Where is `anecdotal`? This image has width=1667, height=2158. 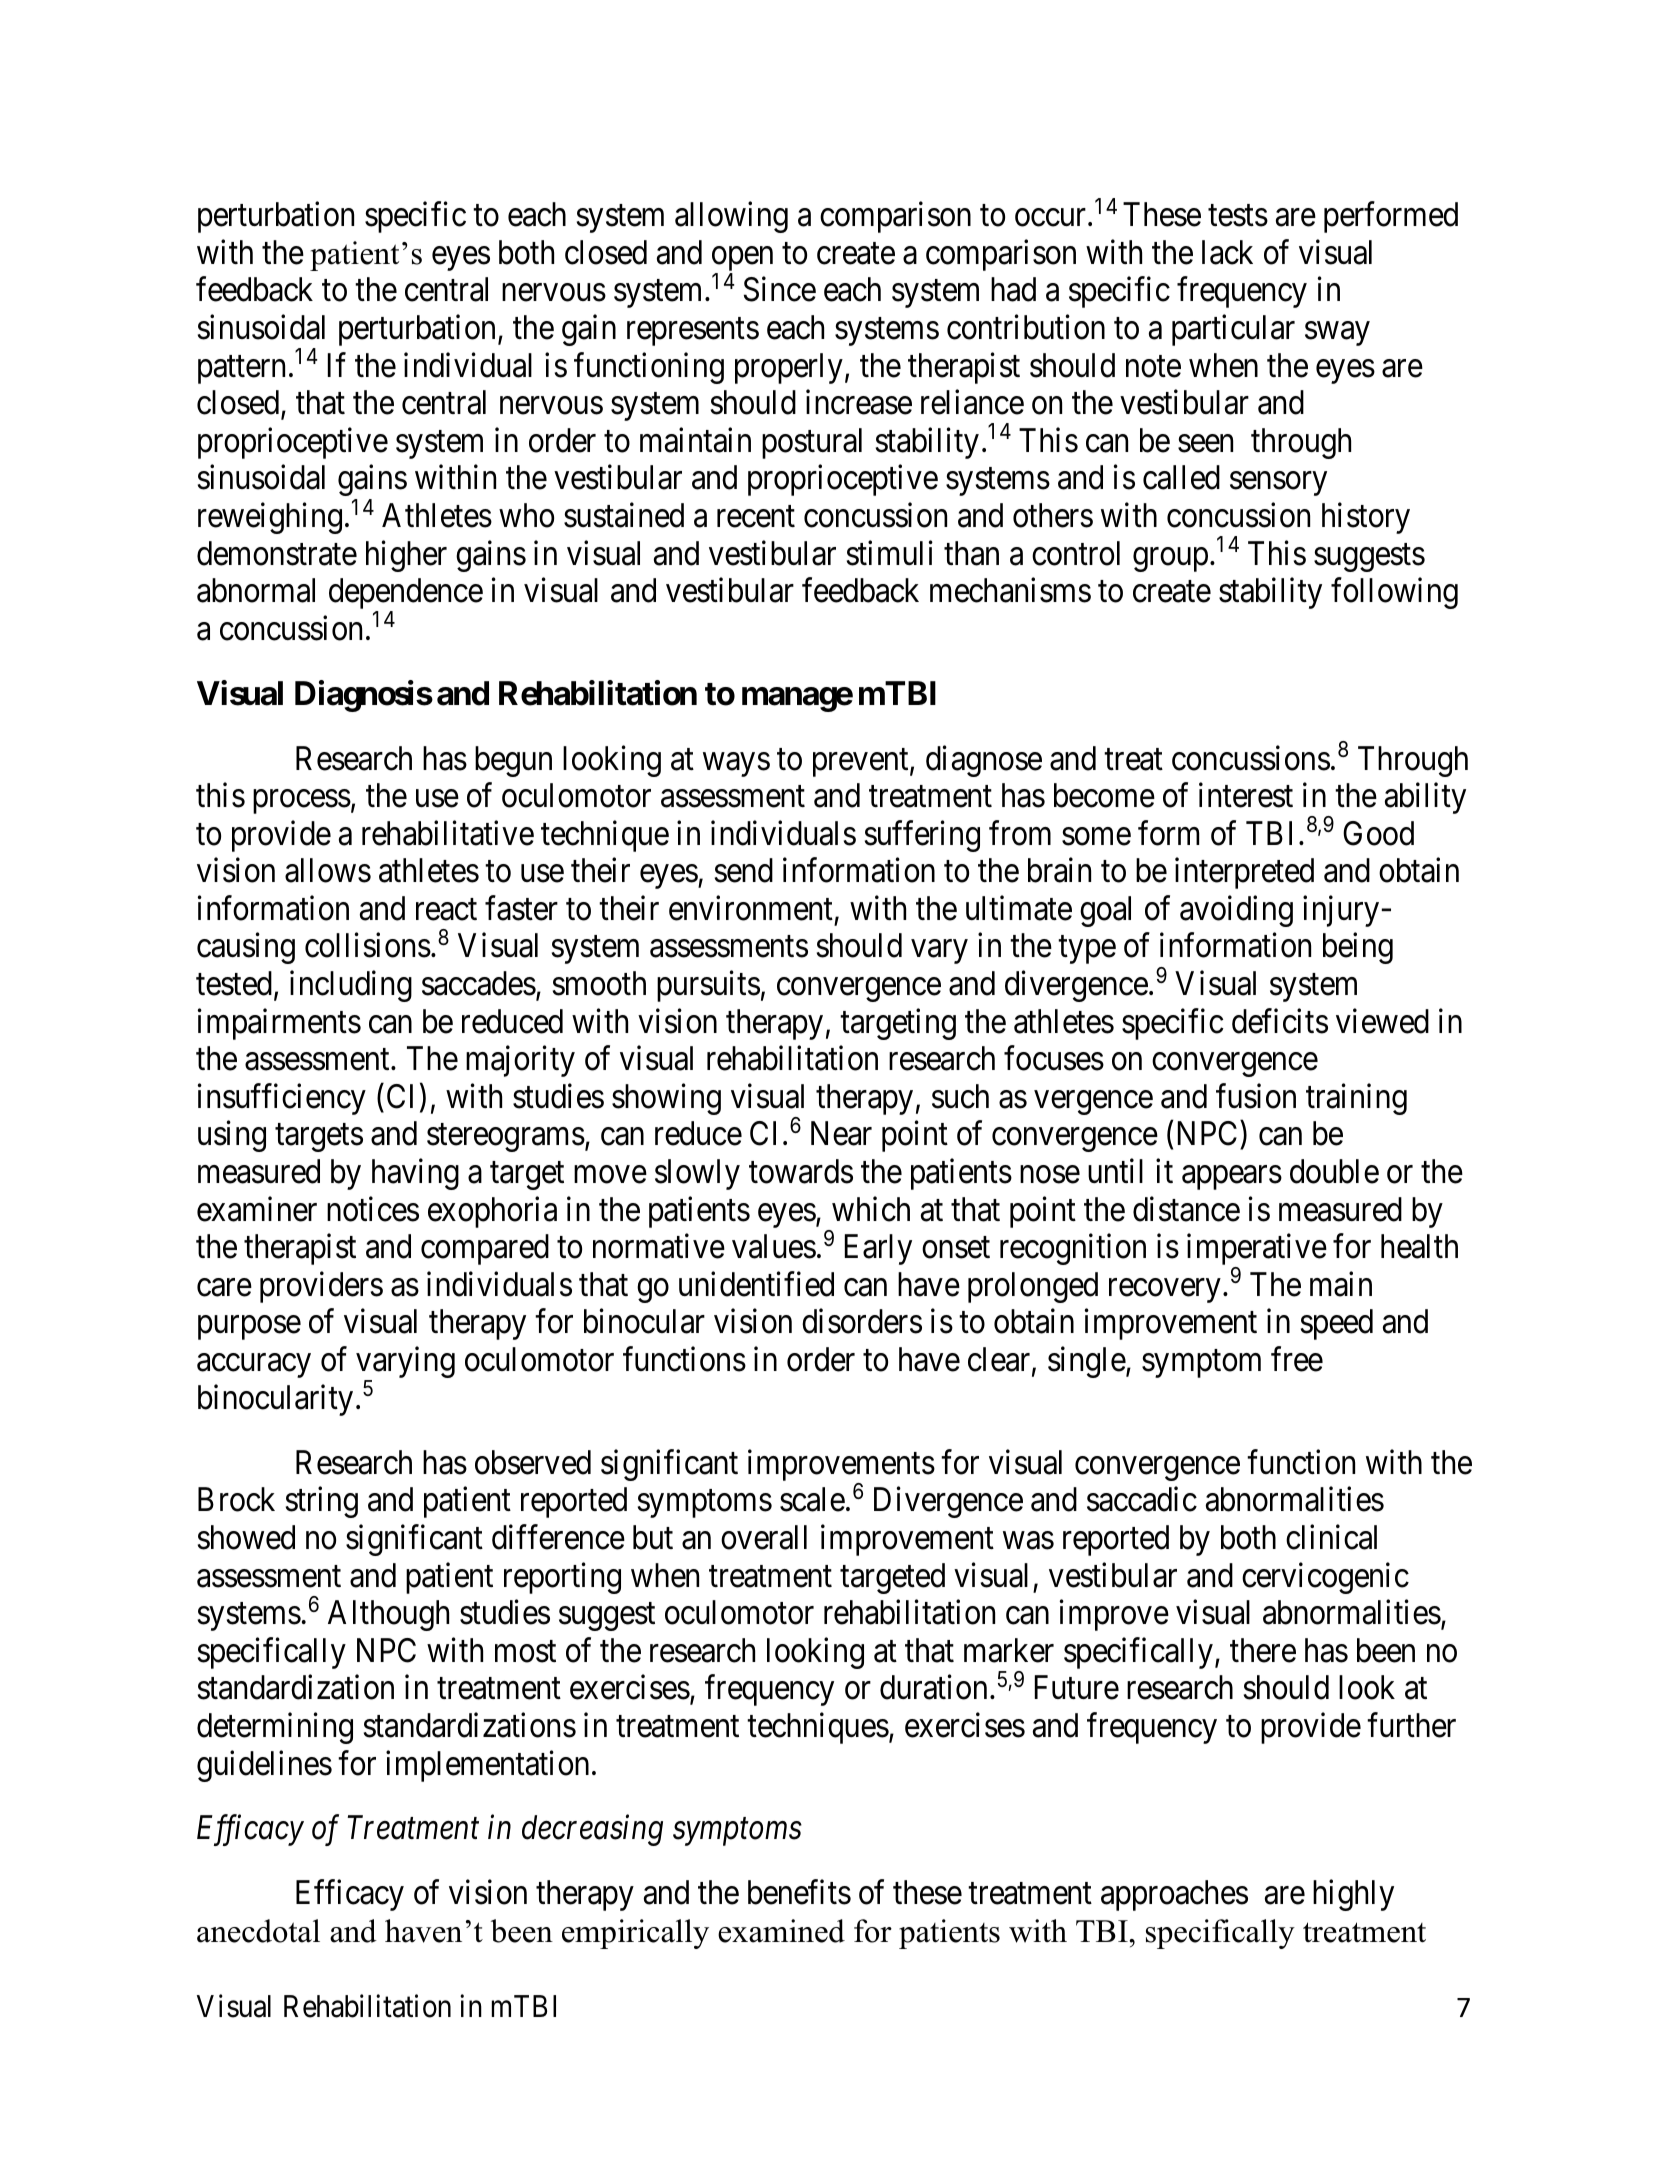 anecdotal is located at coordinates (258, 1931).
